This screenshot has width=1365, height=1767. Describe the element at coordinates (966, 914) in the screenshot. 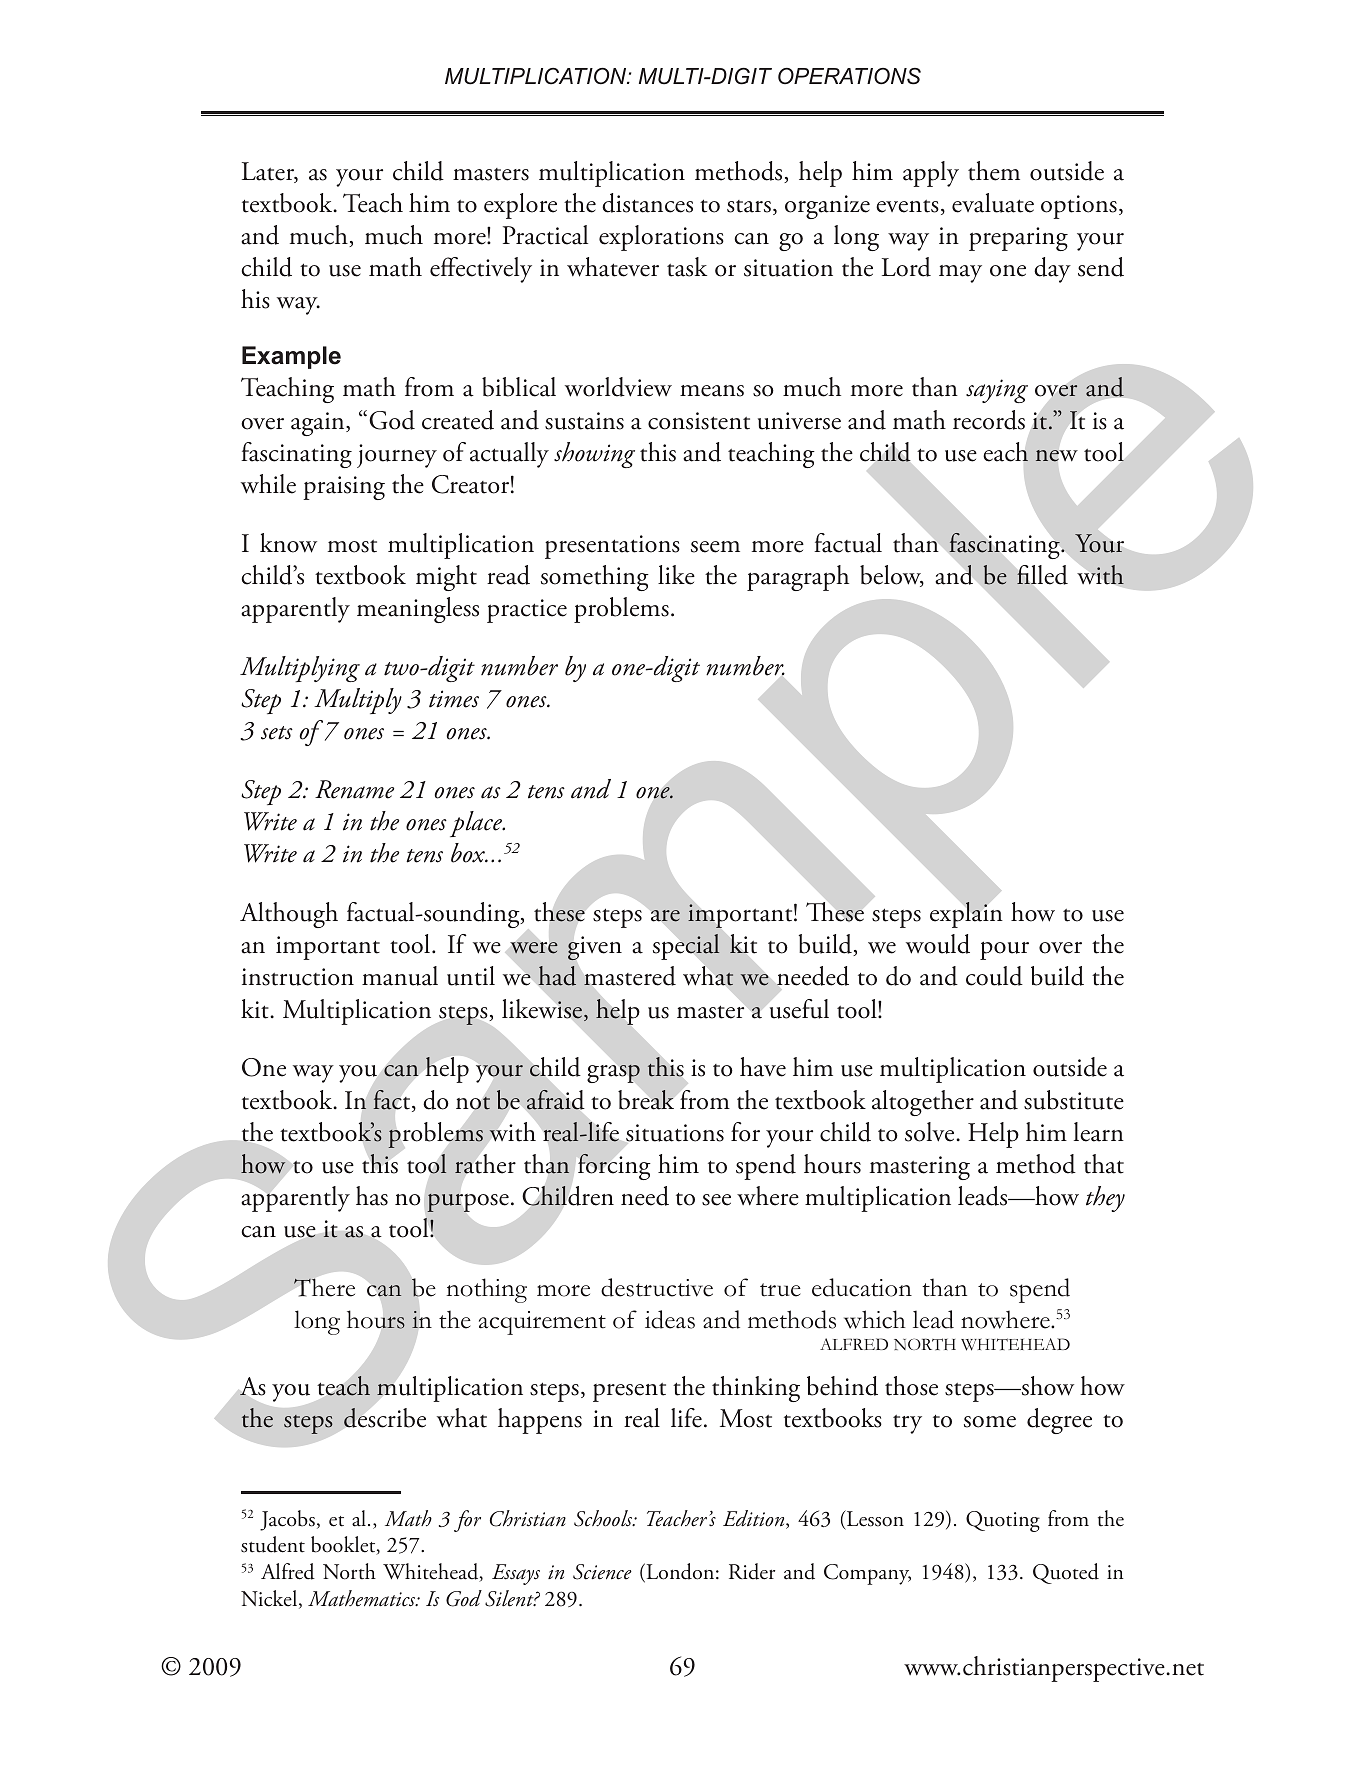

I see `explain` at that location.
